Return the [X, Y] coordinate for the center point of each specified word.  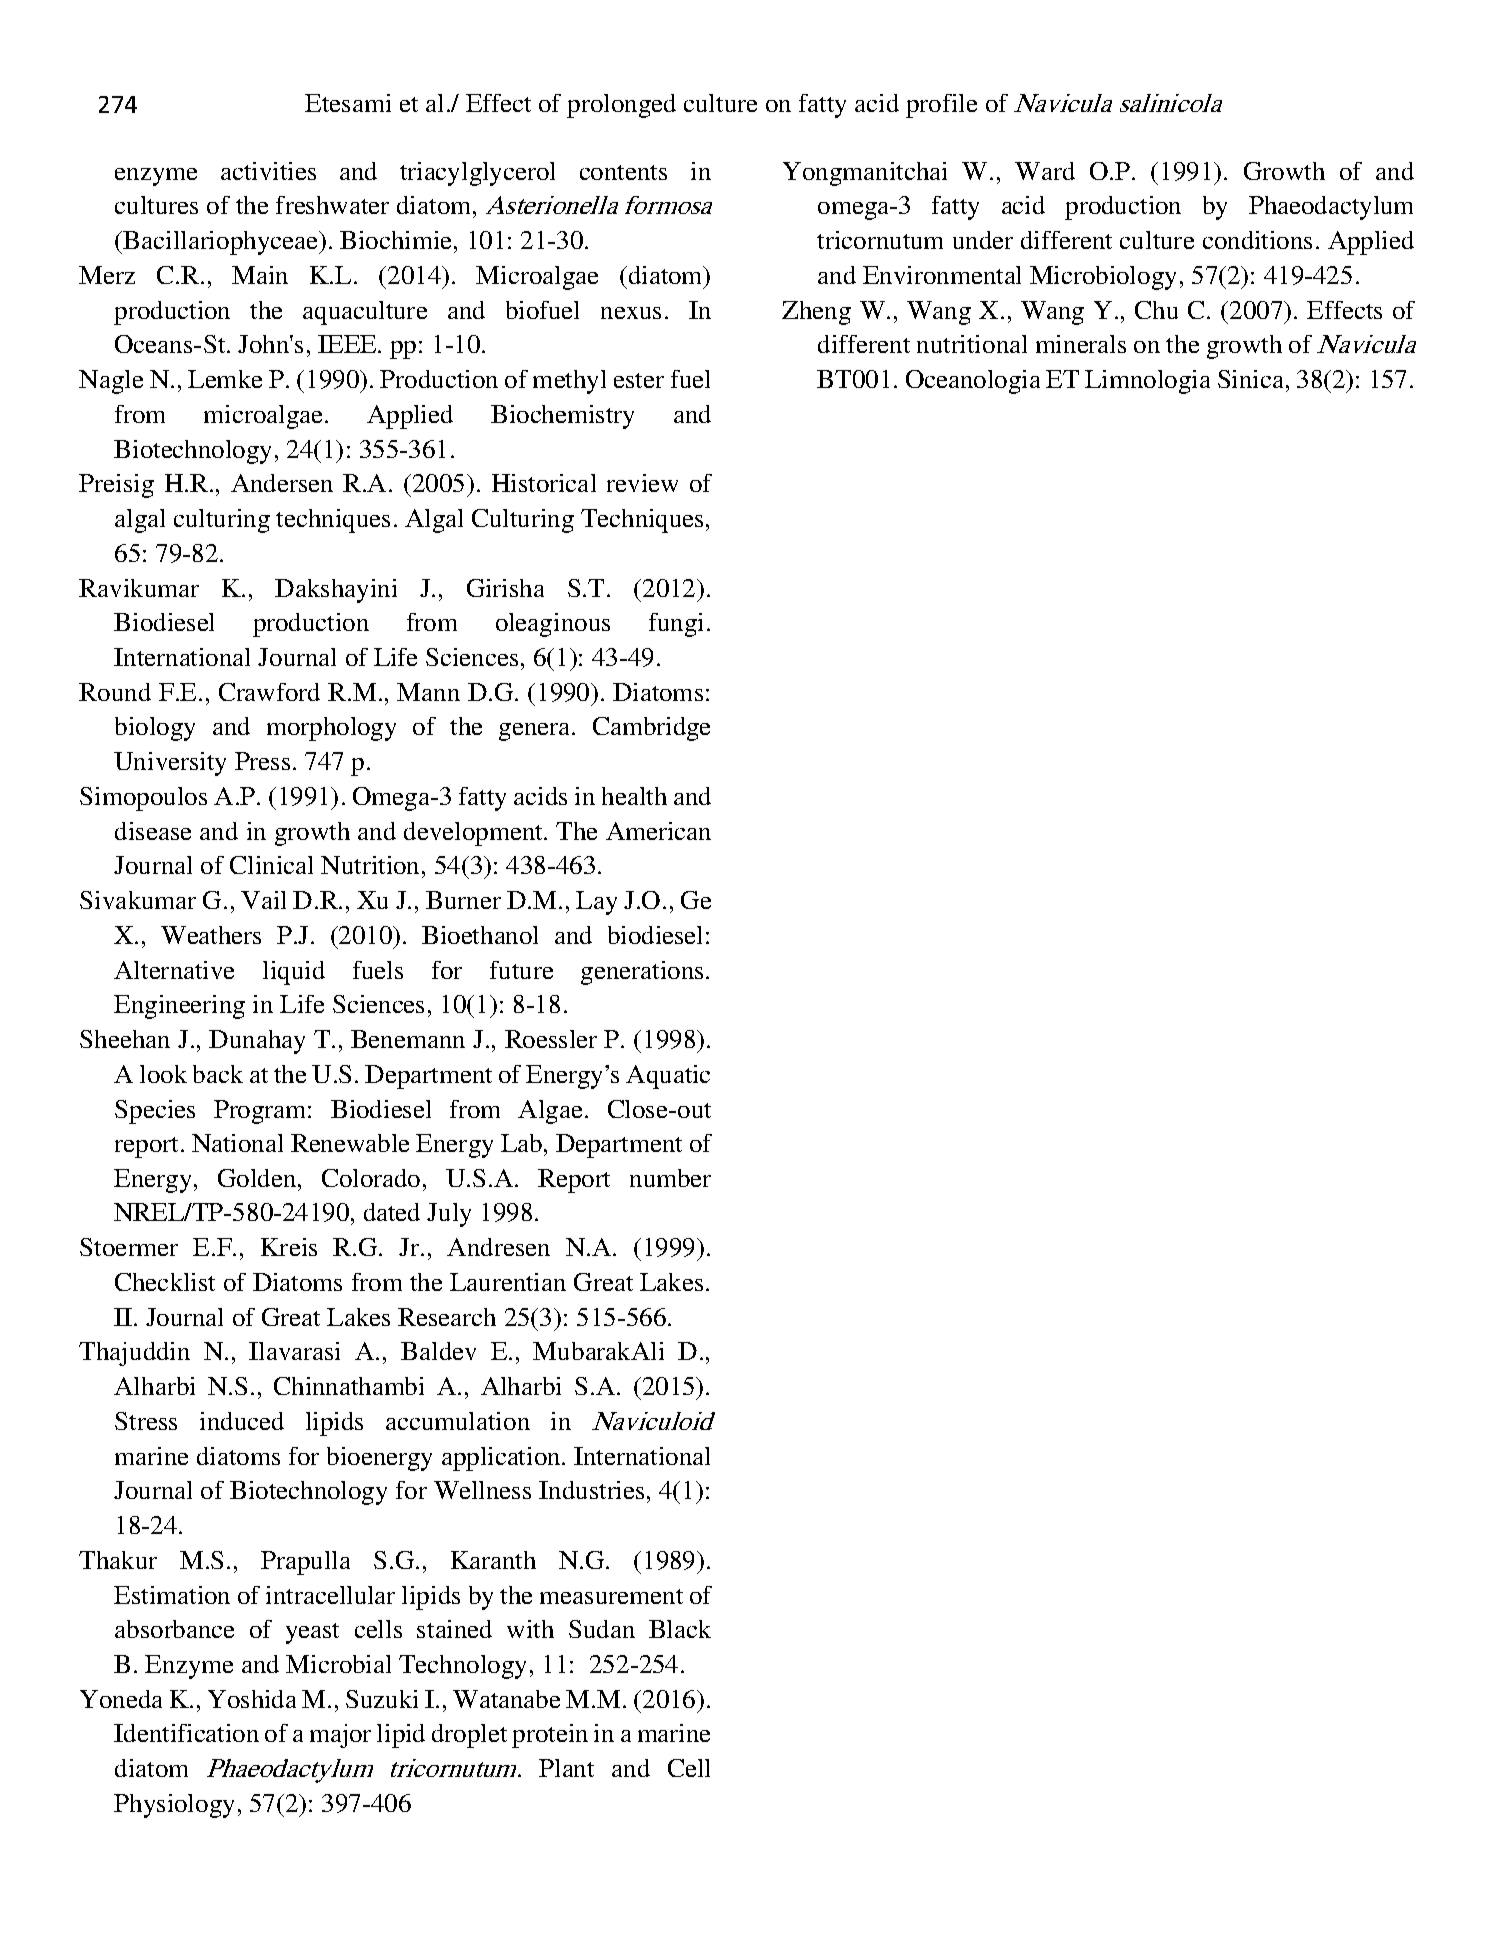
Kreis [289, 1247]
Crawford [269, 692]
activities [268, 171]
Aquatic [668, 1077]
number [670, 1178]
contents [623, 172]
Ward [1045, 171]
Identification [186, 1733]
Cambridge [651, 729]
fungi [676, 625]
